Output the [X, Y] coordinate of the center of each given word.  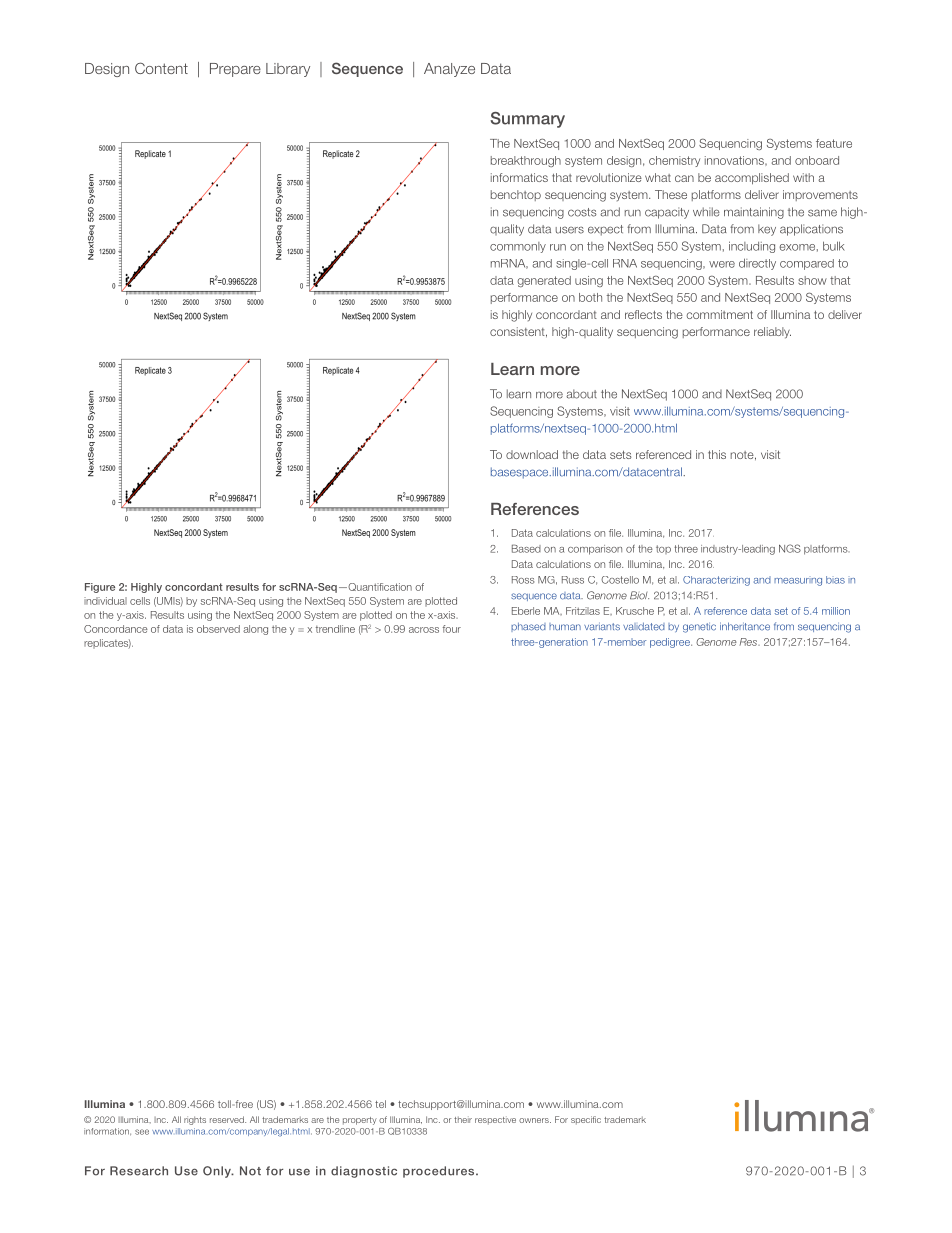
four [452, 629]
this [717, 454]
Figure [100, 588]
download [532, 454]
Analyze [449, 70]
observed [218, 629]
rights [195, 1120]
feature [834, 143]
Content [161, 68]
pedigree [671, 643]
